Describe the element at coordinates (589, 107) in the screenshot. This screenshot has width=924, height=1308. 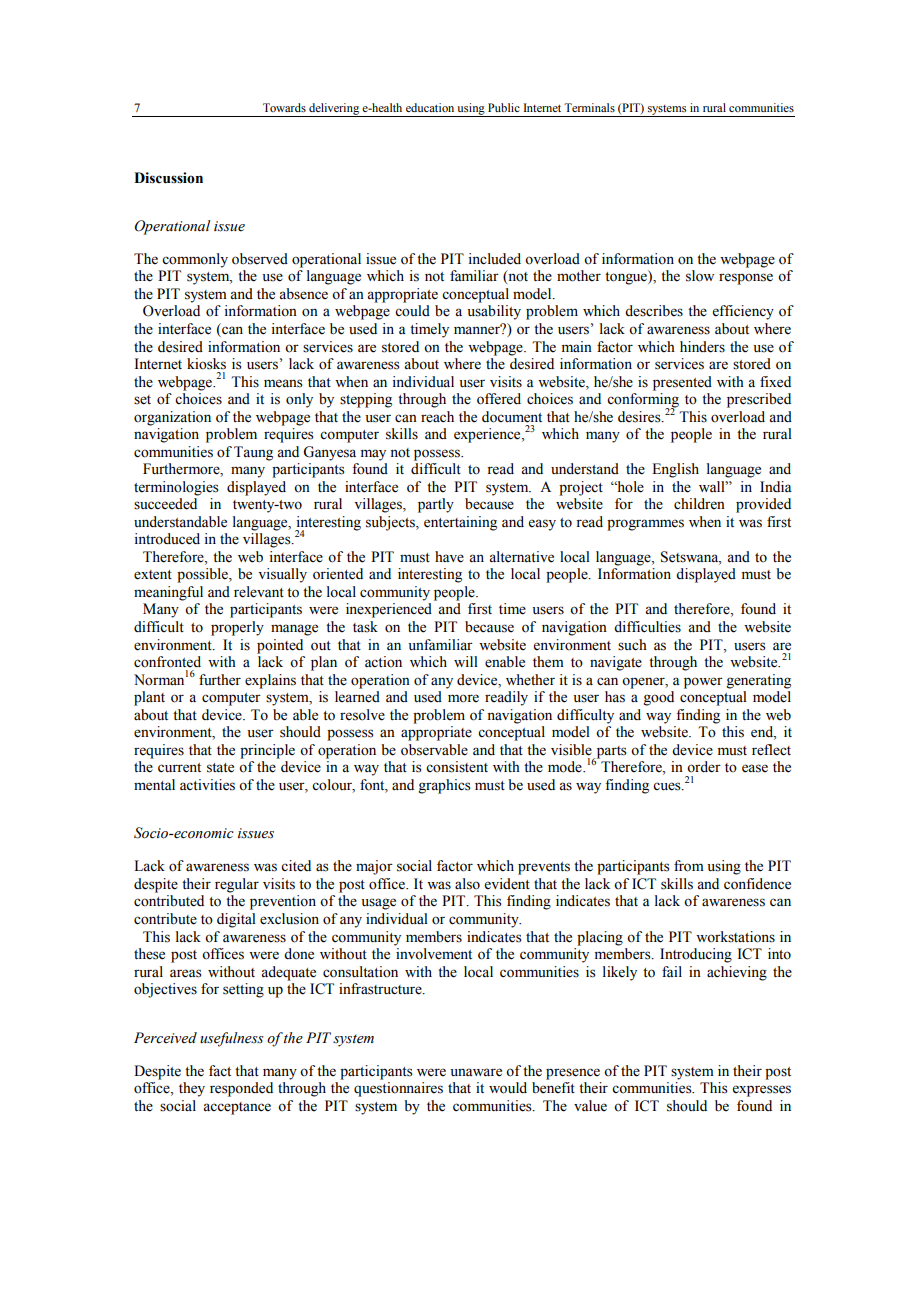
I see `Terminals` at that location.
